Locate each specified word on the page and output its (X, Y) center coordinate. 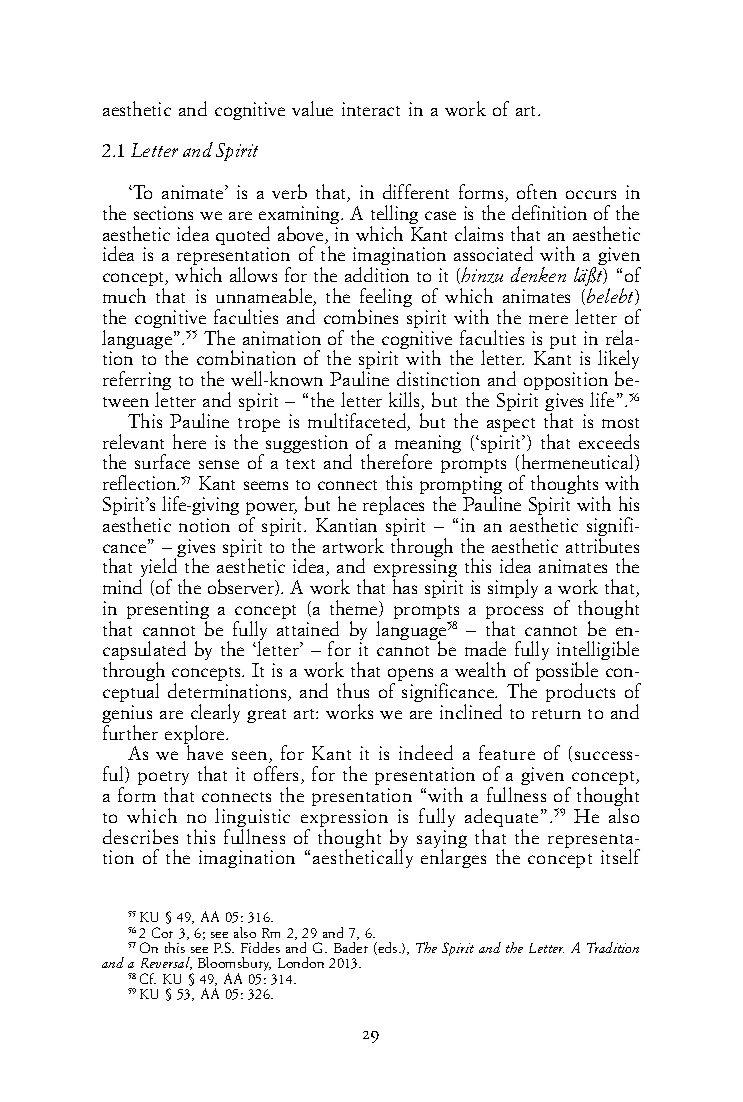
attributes (602, 545)
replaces (393, 505)
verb (289, 191)
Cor (162, 932)
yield (159, 568)
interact (371, 109)
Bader (351, 947)
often (537, 191)
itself (620, 856)
